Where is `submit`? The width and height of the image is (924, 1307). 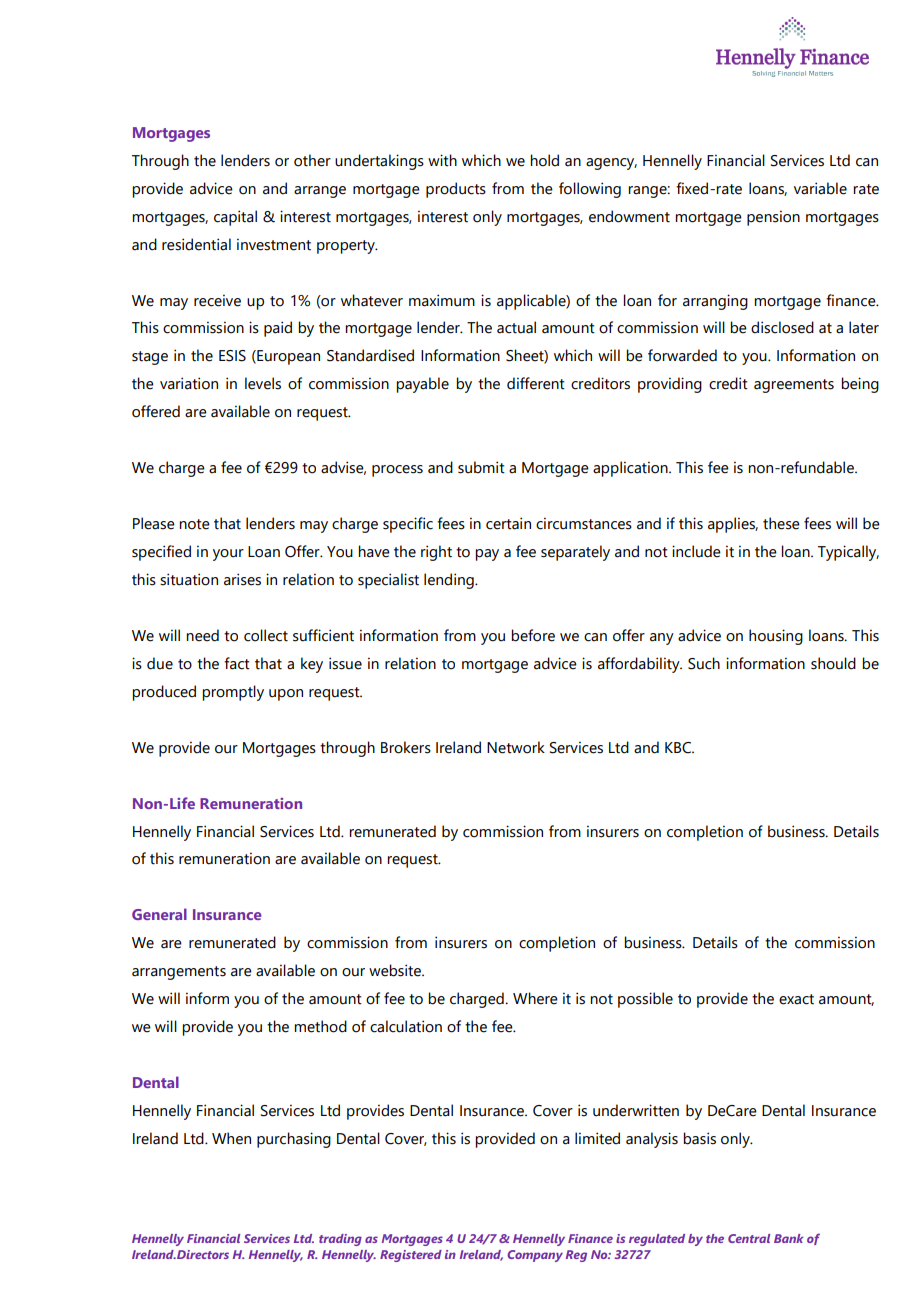 submit is located at coordinates (481, 467).
